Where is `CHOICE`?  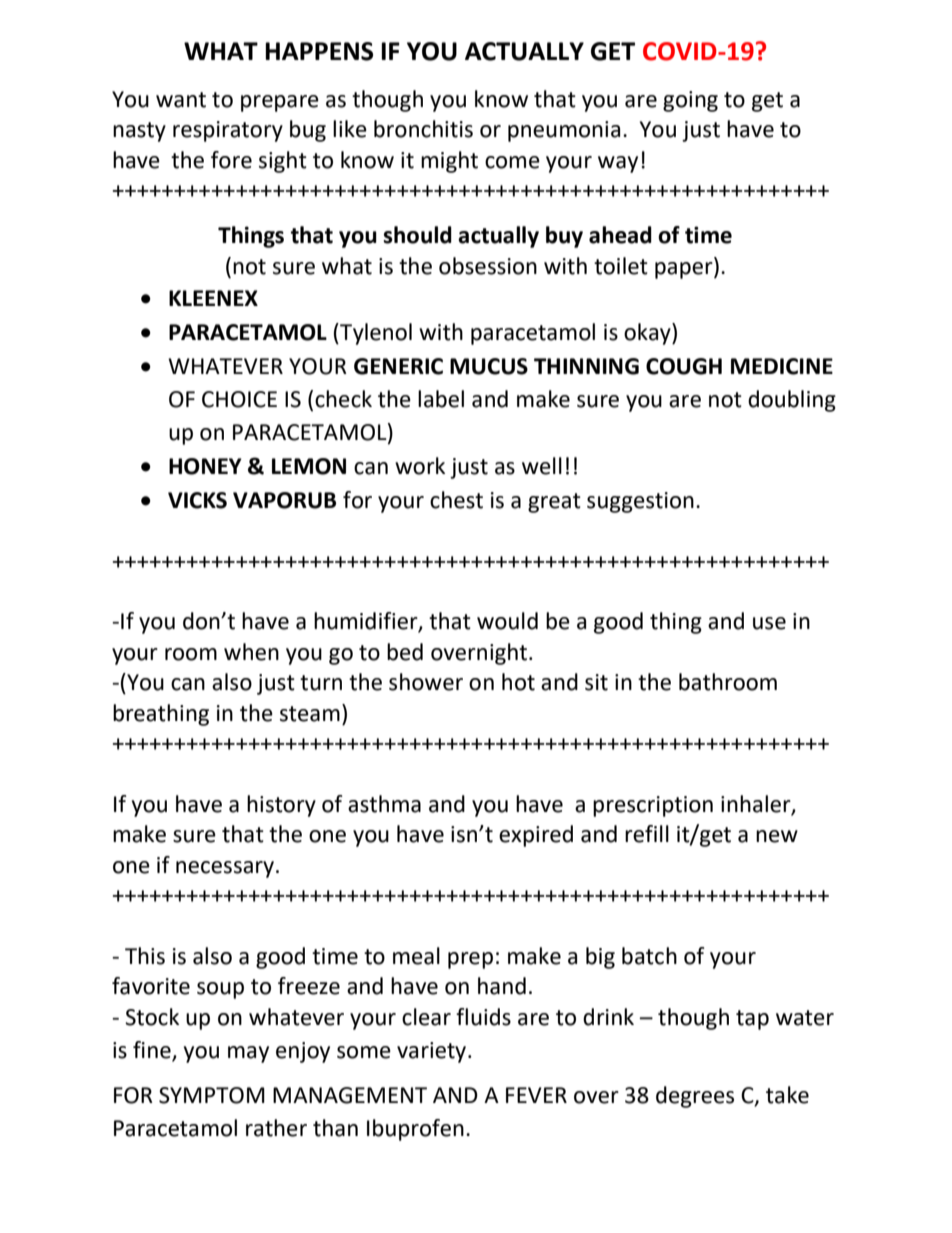
CHOICE is located at coordinates (239, 399).
